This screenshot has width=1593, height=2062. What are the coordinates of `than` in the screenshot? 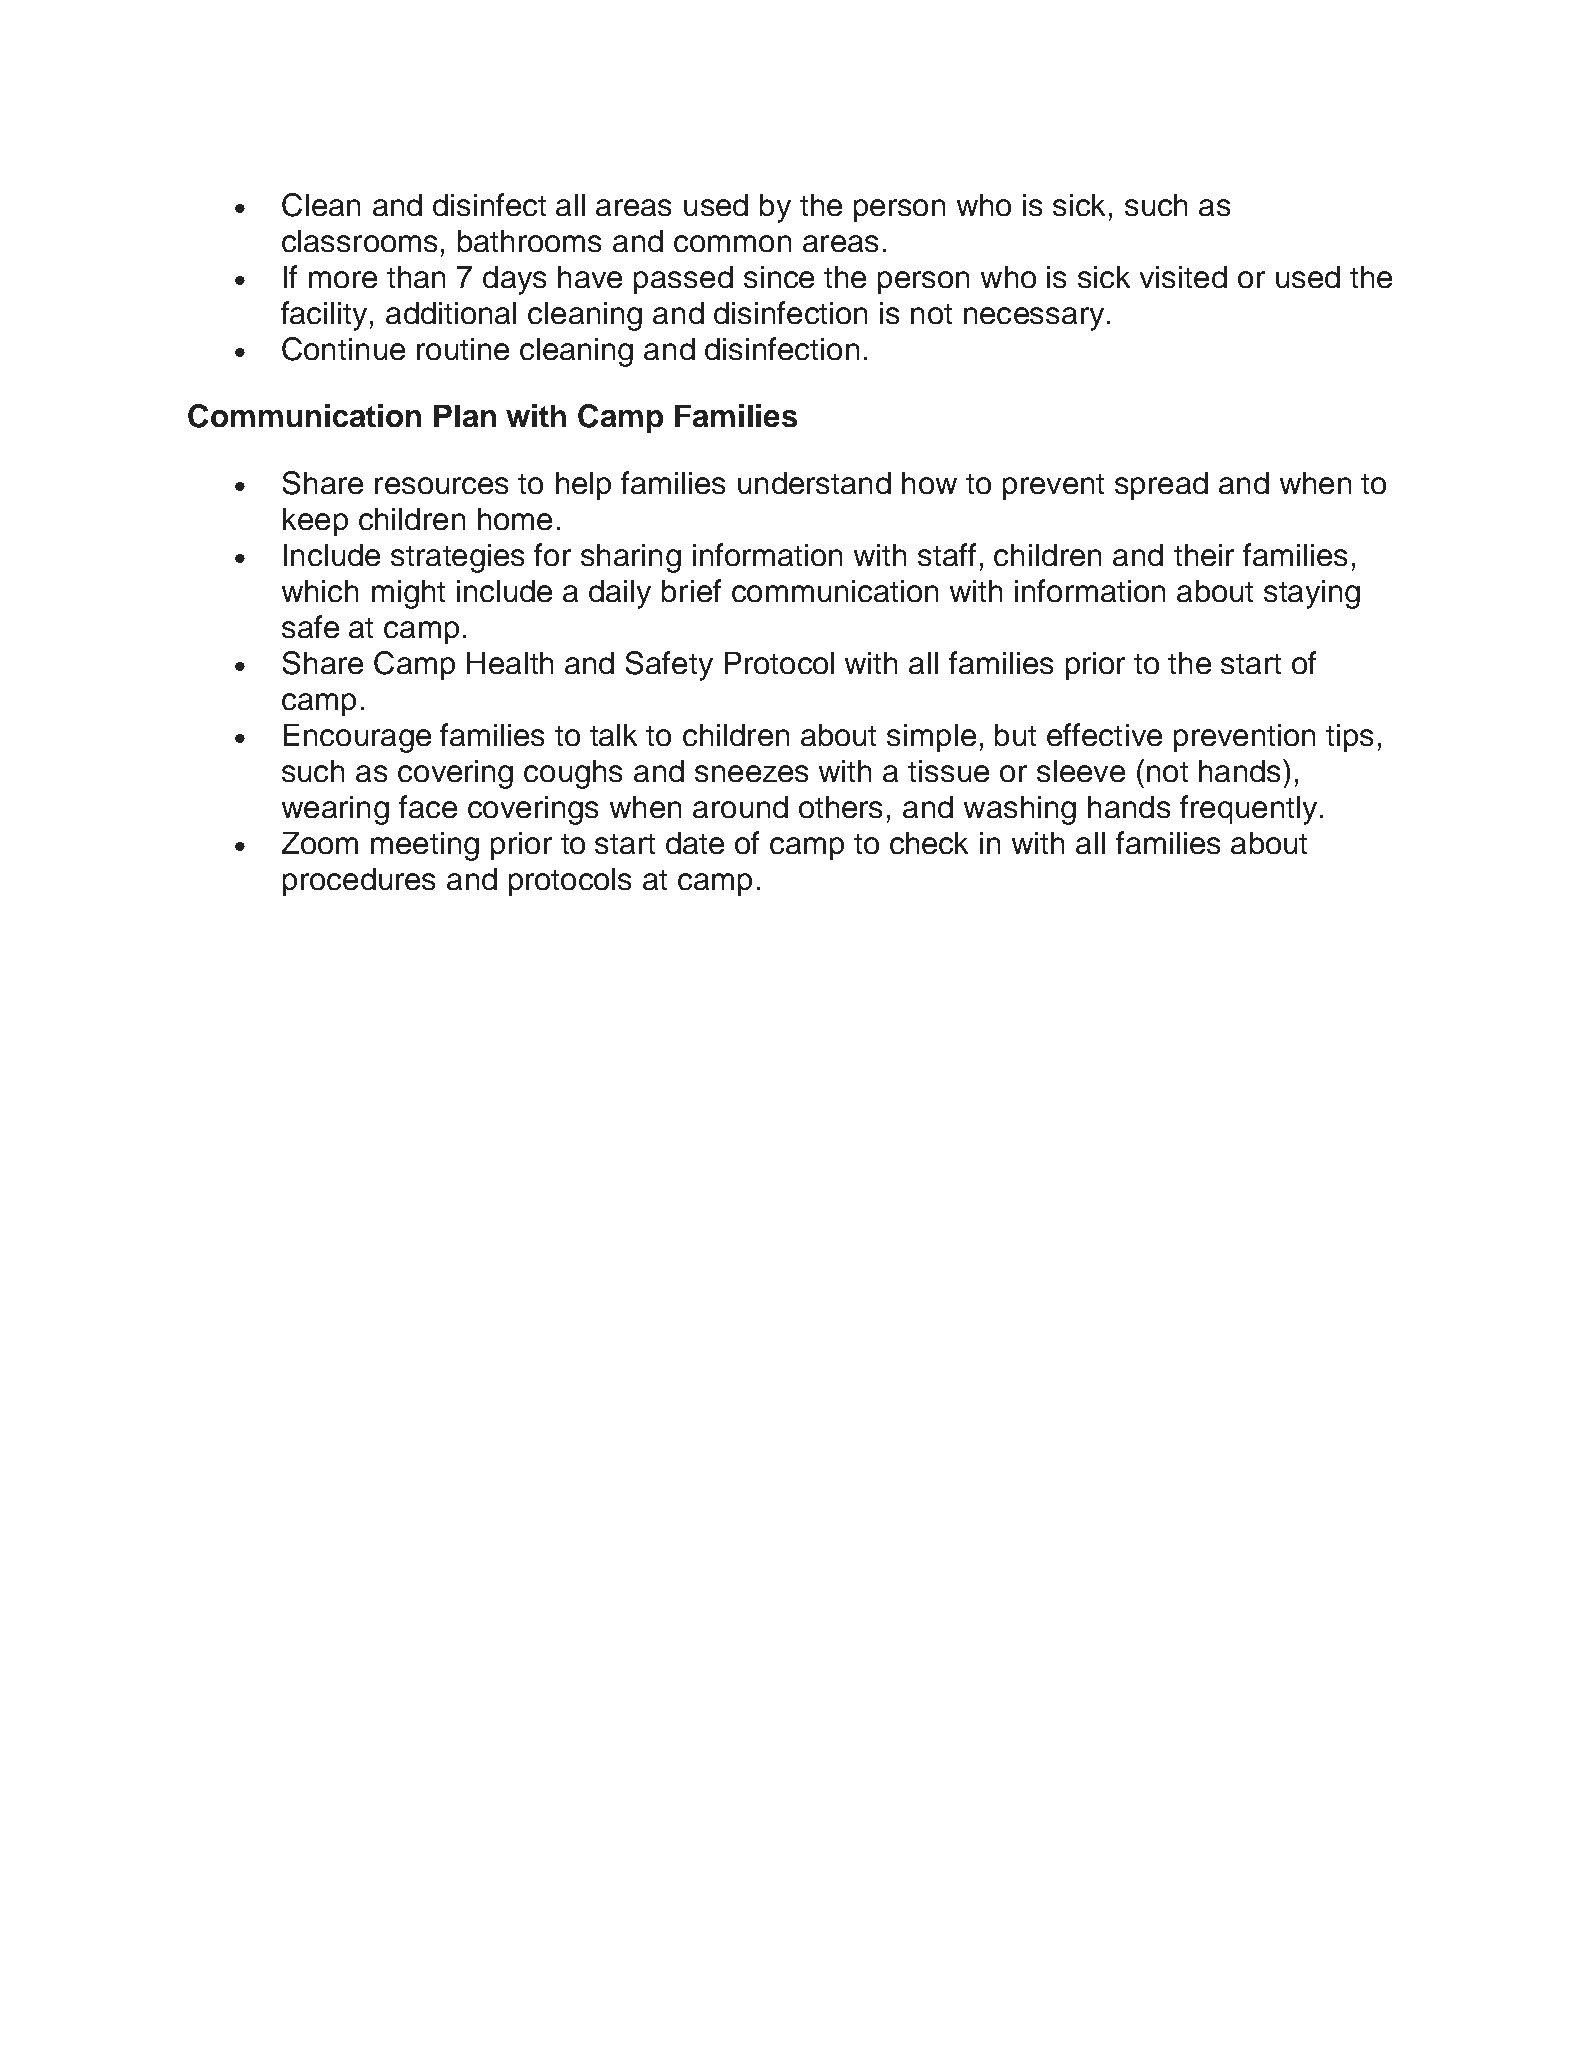 It's located at (416, 277).
